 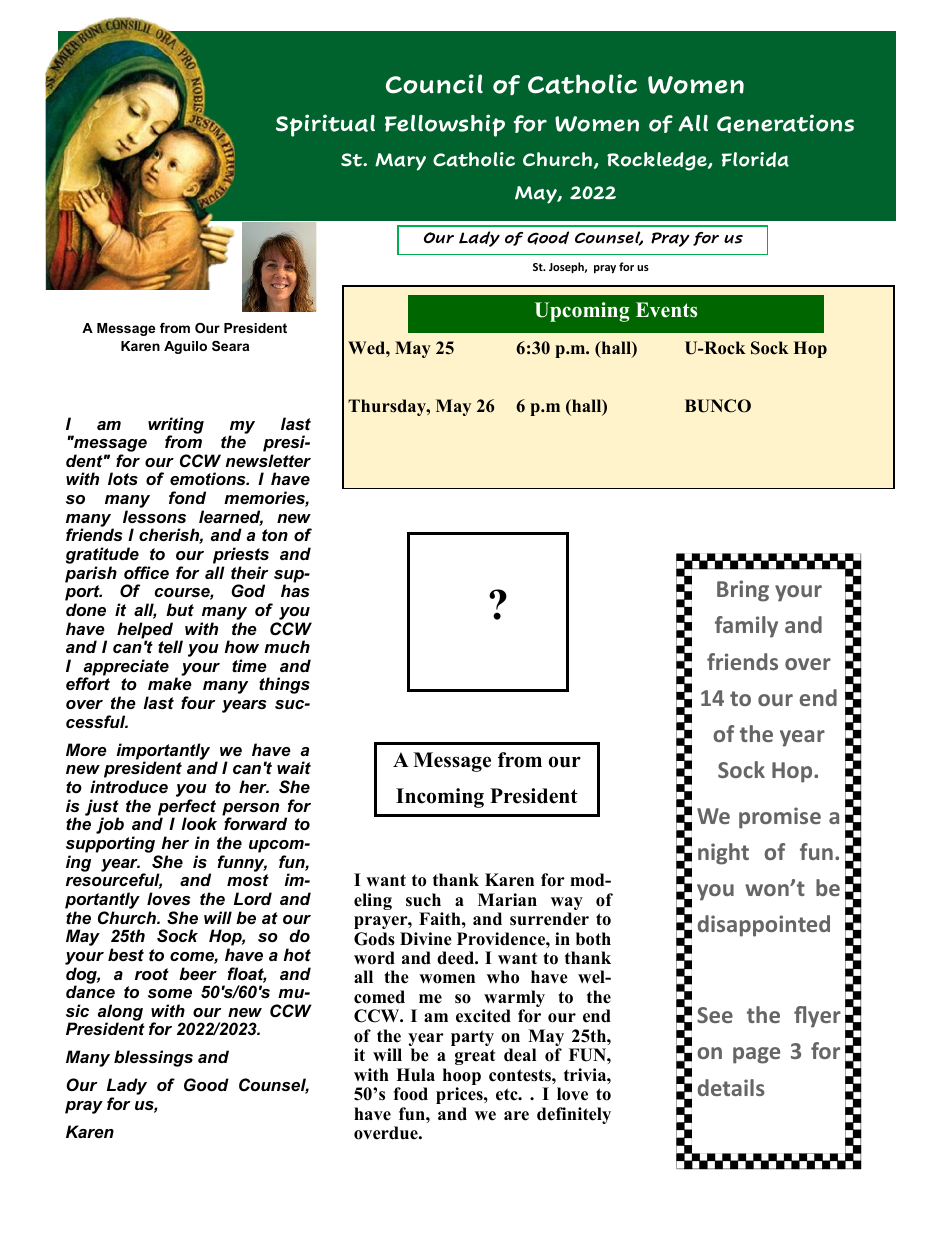 What do you see at coordinates (440, 798) in the screenshot?
I see `Incoming` at bounding box center [440, 798].
